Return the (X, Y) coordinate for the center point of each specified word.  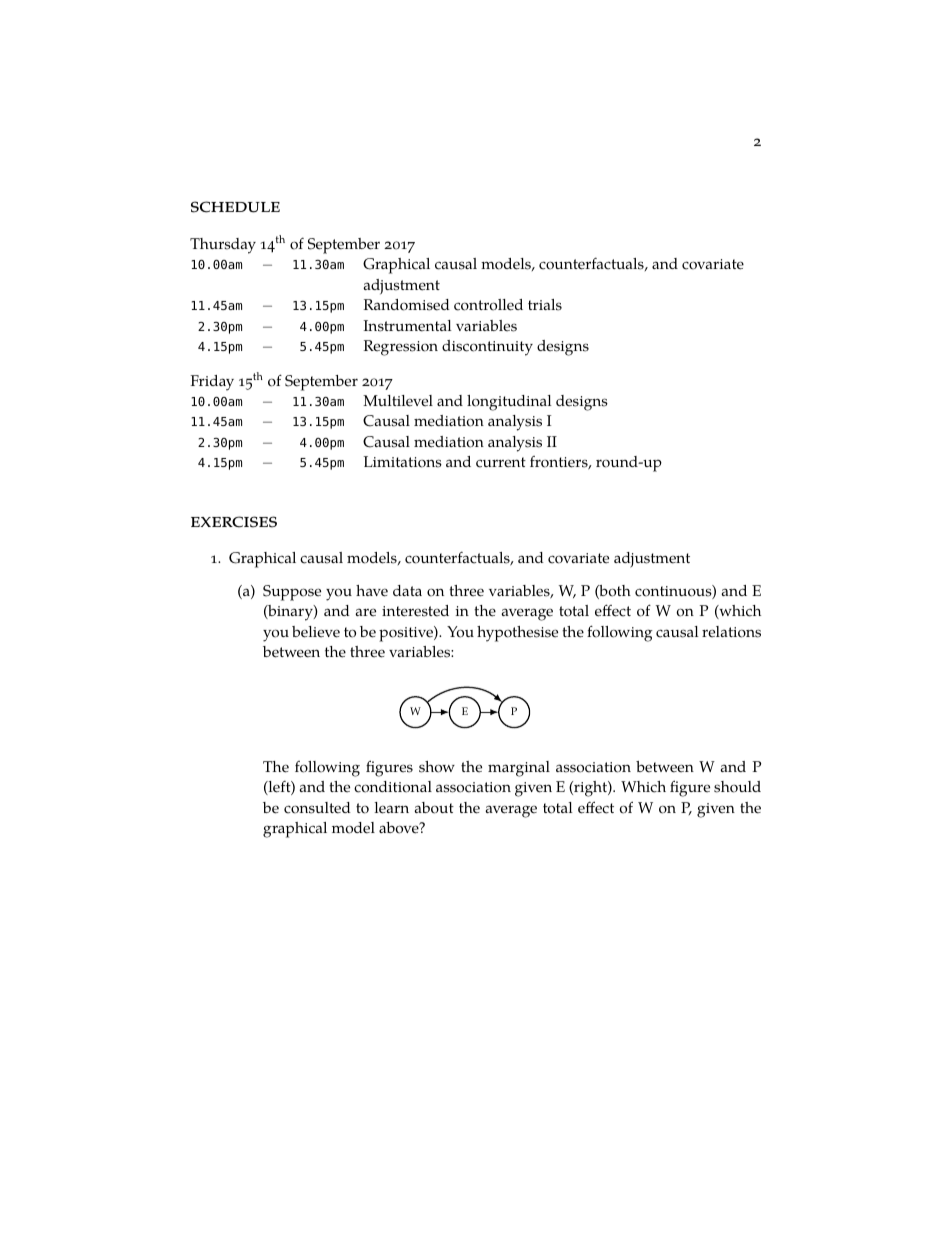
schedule (235, 207)
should (737, 787)
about (434, 808)
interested (415, 611)
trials (545, 305)
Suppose (292, 593)
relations (731, 632)
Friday (212, 383)
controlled (488, 305)
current (501, 462)
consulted (317, 808)
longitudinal (509, 403)
